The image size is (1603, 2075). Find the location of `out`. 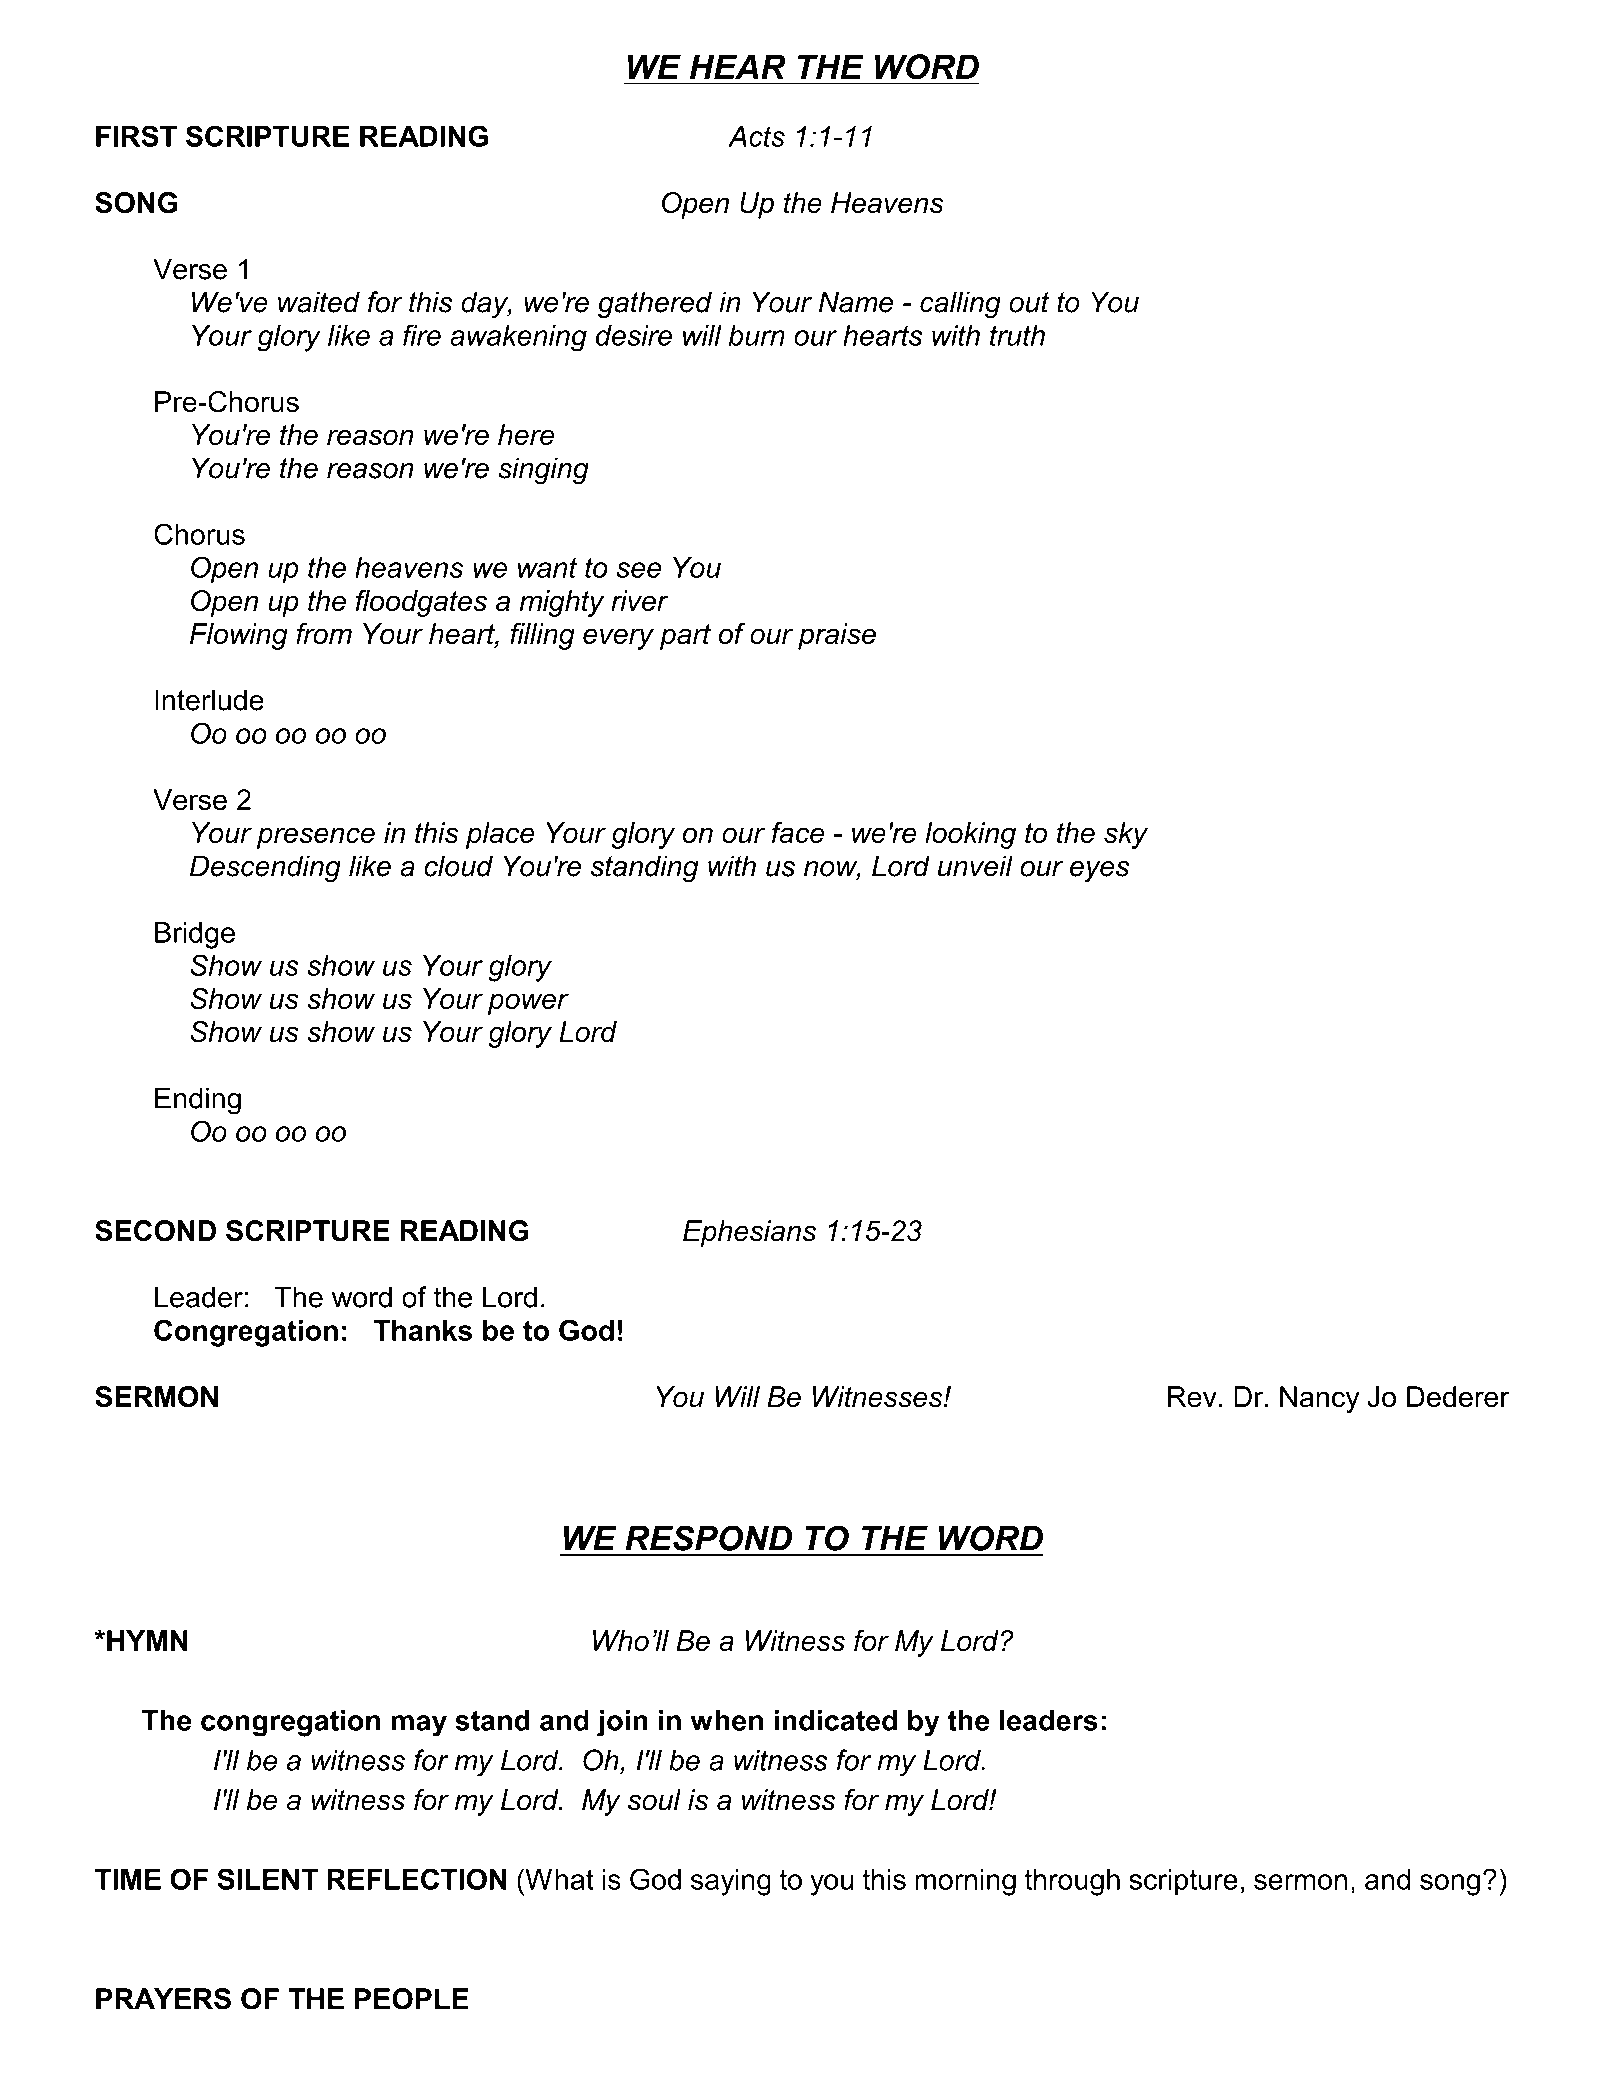

out is located at coordinates (1029, 302).
